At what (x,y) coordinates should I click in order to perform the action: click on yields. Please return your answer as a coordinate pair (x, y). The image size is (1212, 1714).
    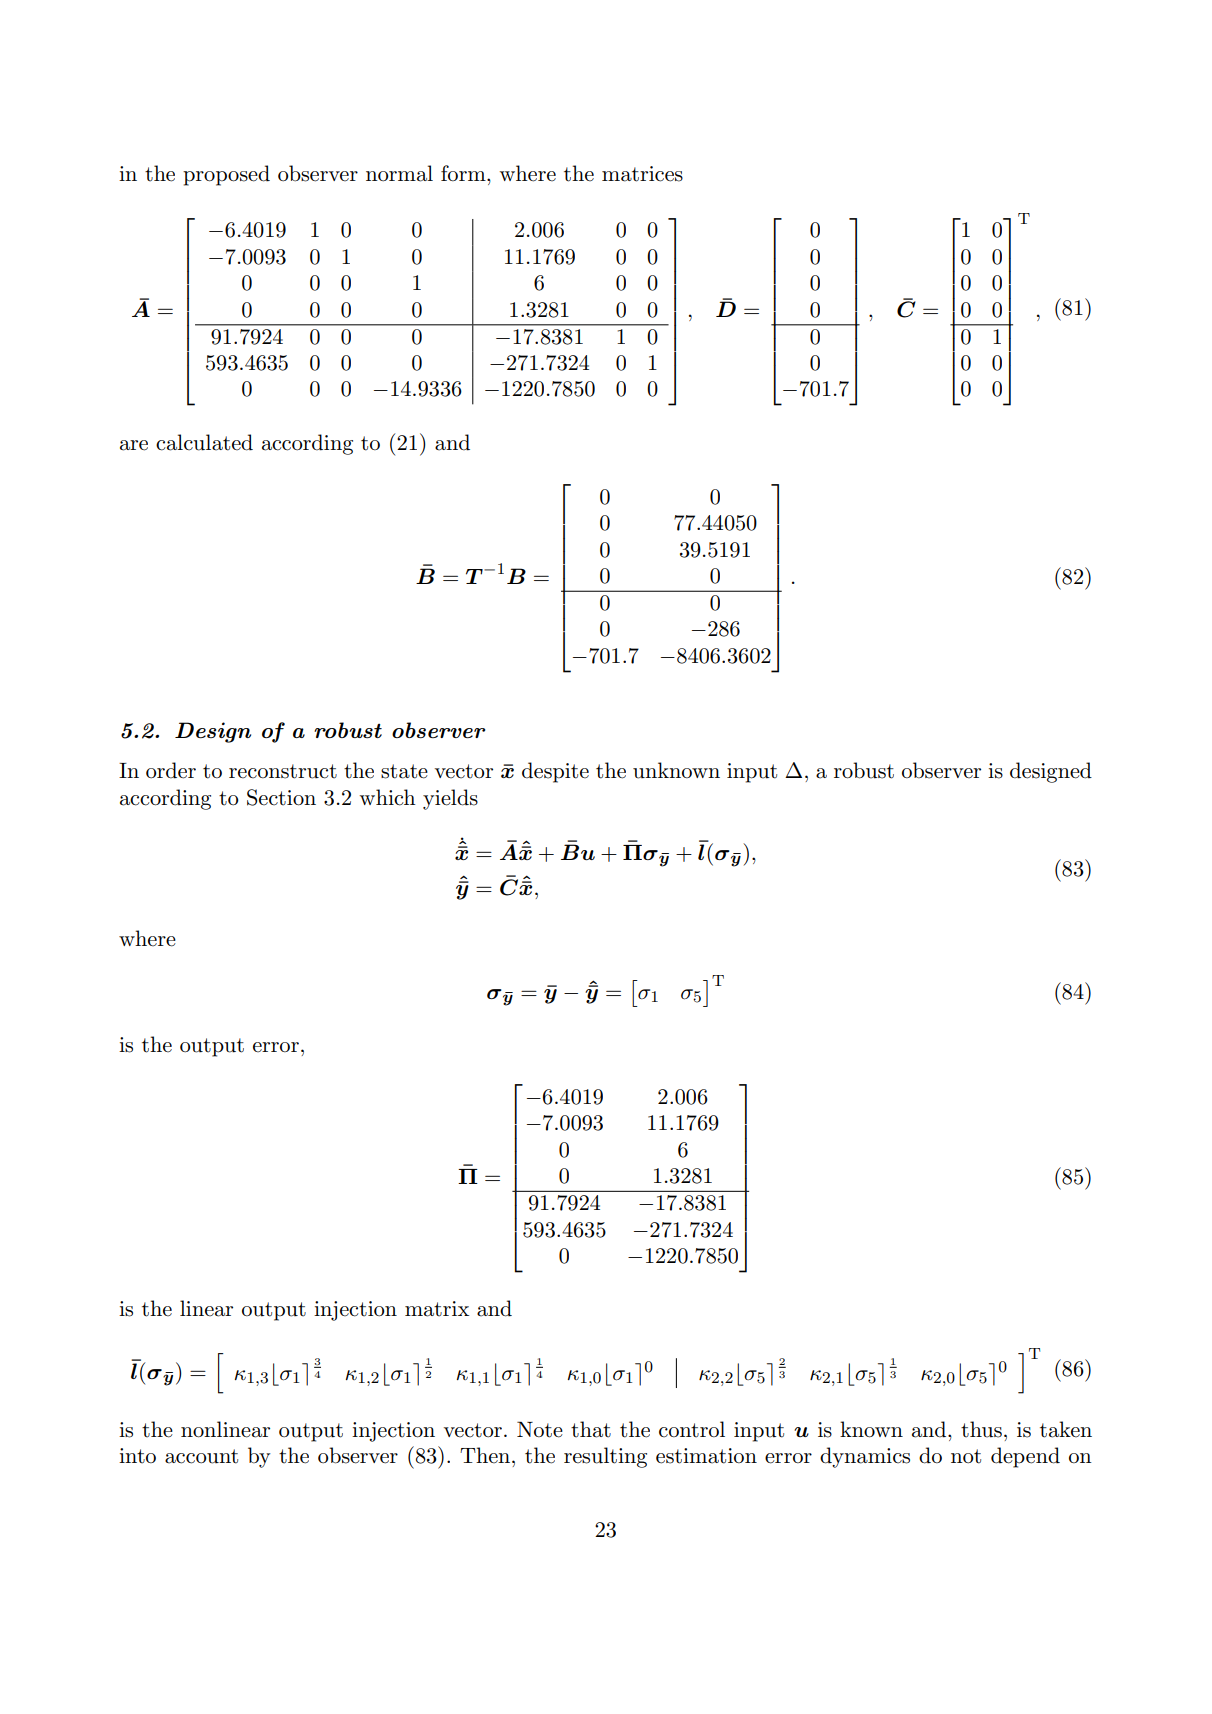
    Looking at the image, I should click on (450, 799).
